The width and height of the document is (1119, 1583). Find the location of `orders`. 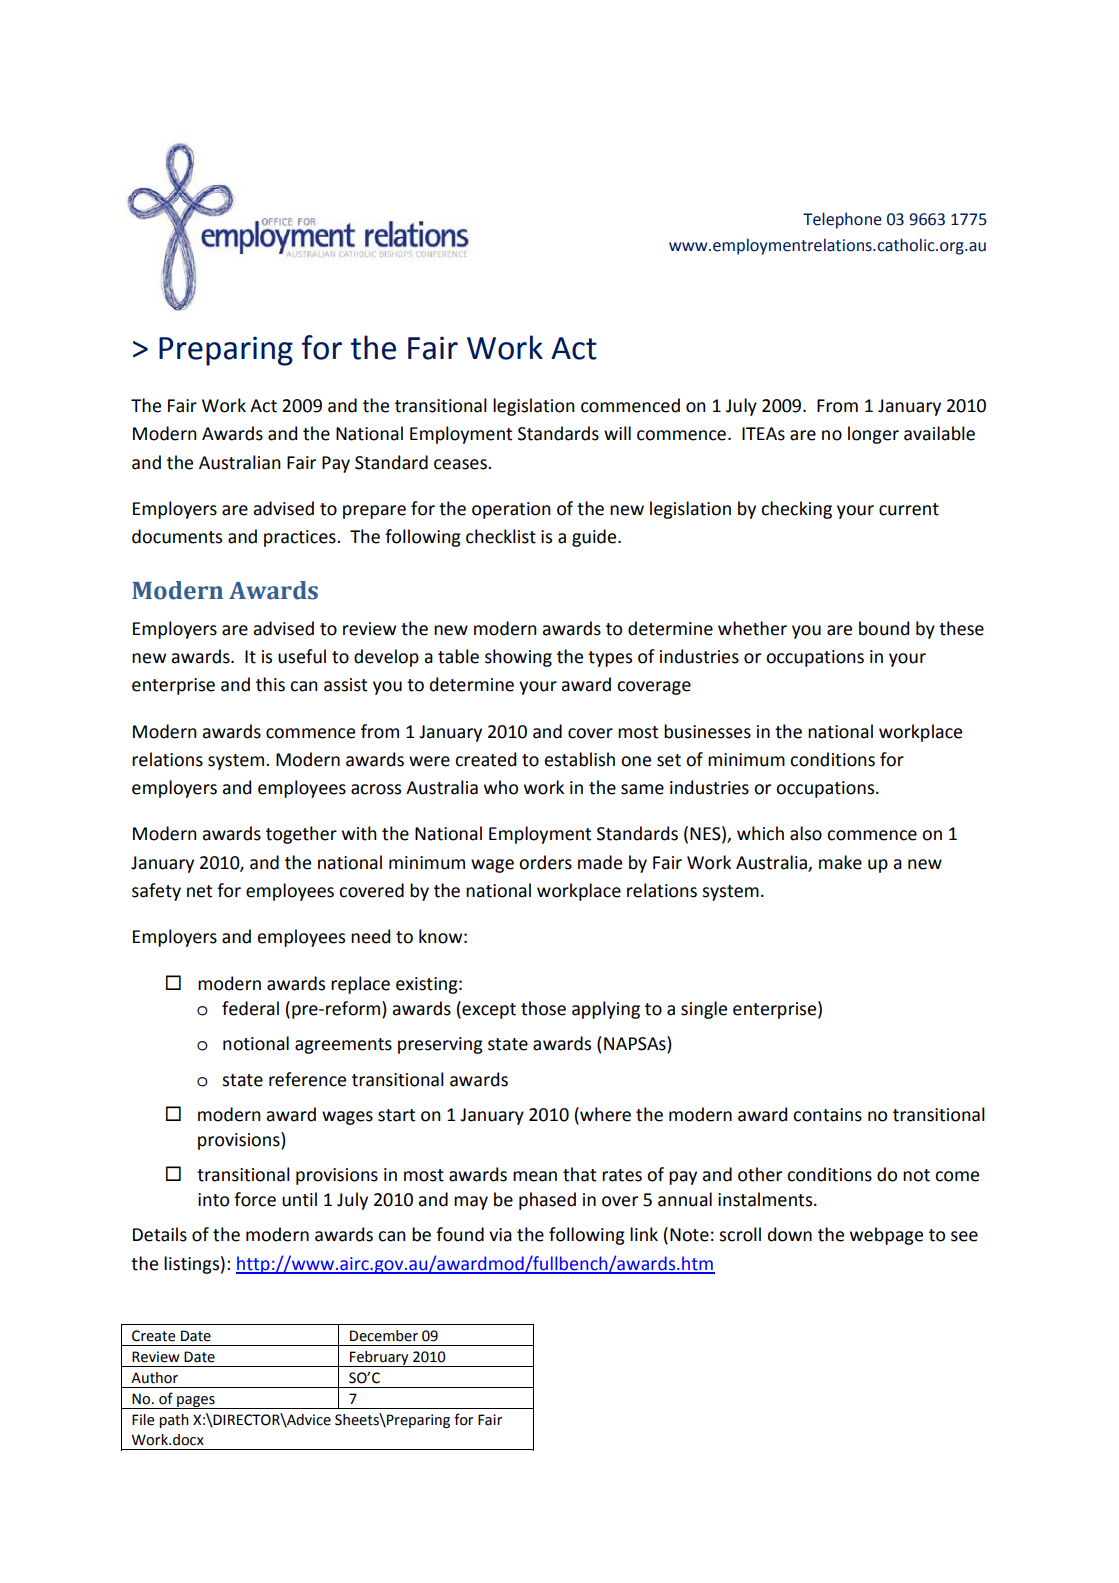

orders is located at coordinates (545, 862).
